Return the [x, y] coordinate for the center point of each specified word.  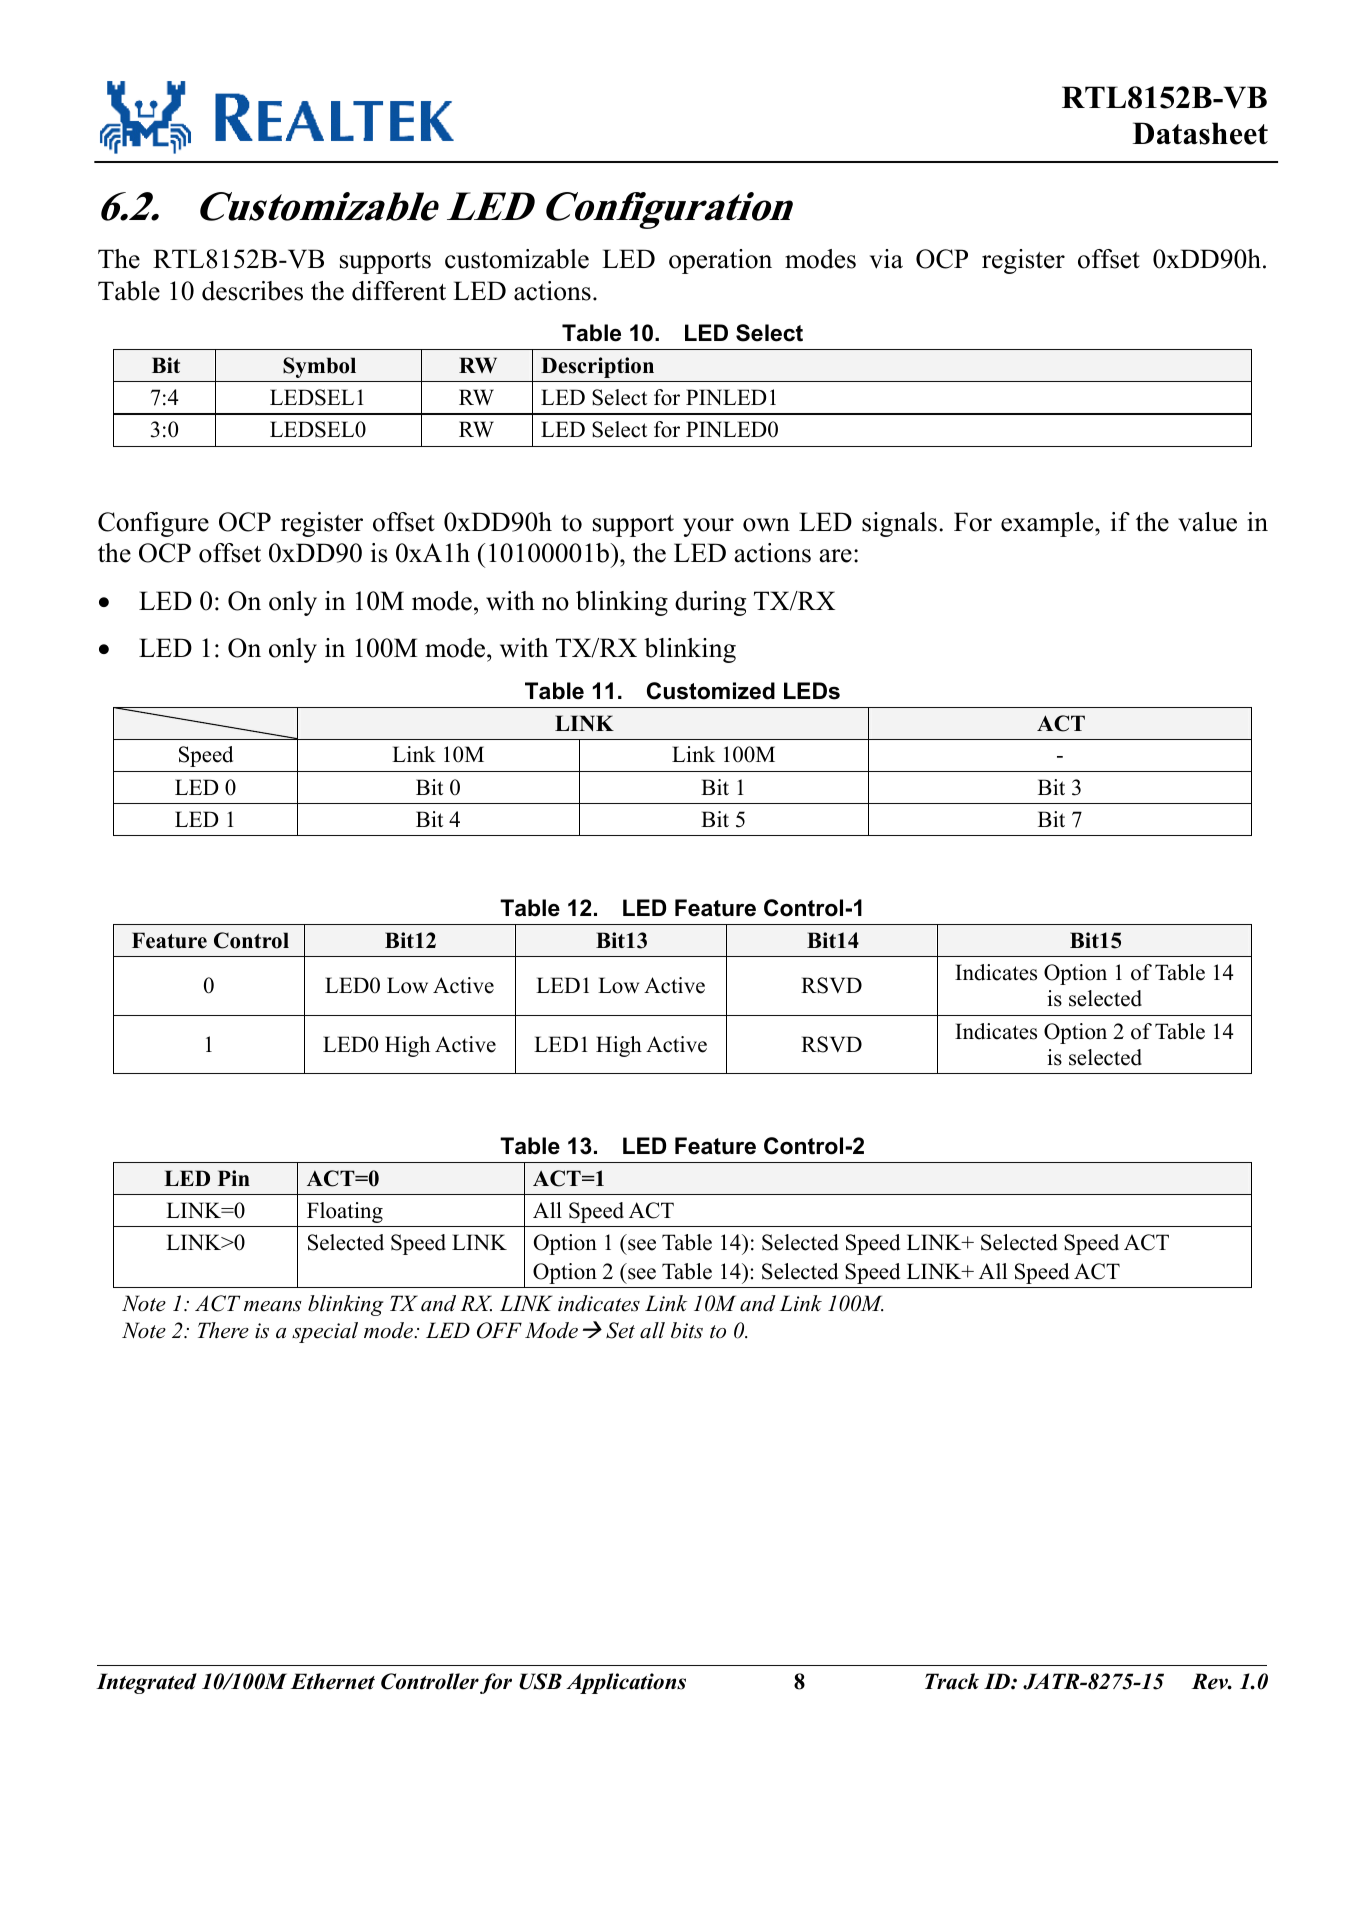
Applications [626, 1683]
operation [720, 261]
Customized [711, 691]
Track [952, 1681]
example [1048, 524]
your [708, 527]
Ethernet [332, 1681]
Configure [153, 524]
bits [687, 1330]
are [835, 556]
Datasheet [1200, 133]
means [273, 1306]
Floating [345, 1212]
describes [252, 291]
